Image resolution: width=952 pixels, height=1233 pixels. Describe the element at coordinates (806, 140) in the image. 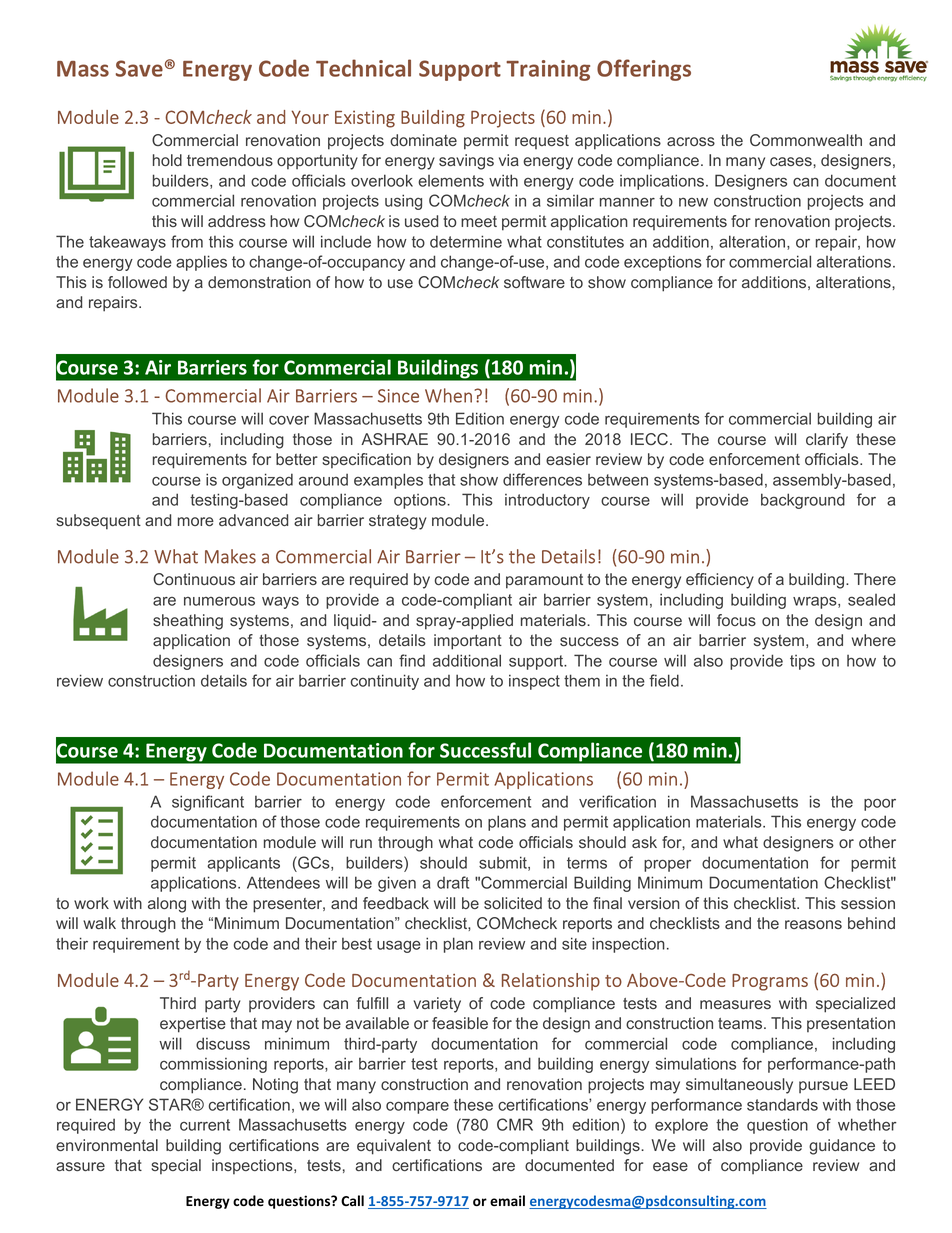

I see `Commonwealth` at that location.
